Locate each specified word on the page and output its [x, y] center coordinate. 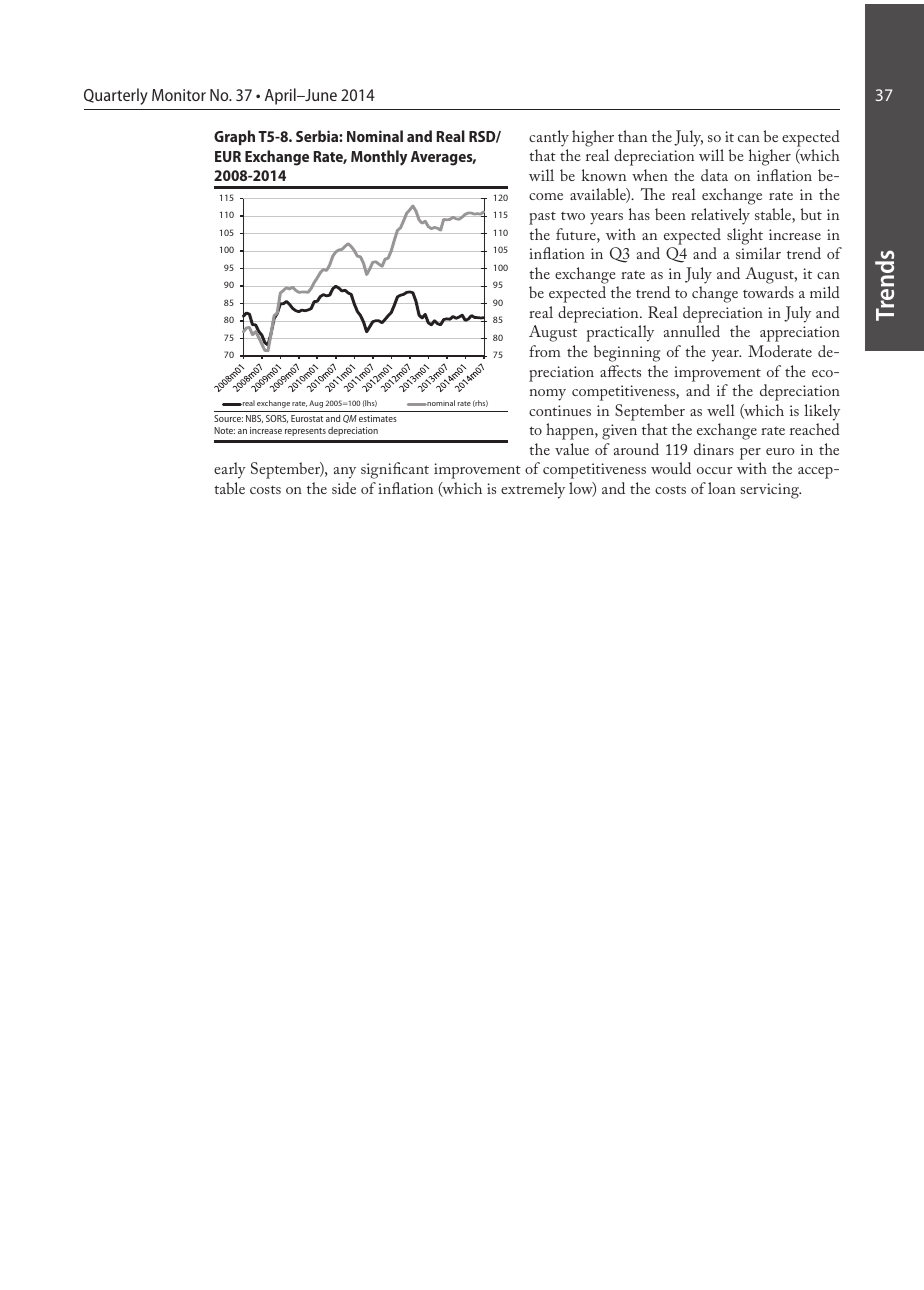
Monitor [179, 95]
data [714, 175]
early [230, 470]
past [542, 218]
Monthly [379, 158]
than [632, 136]
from [545, 351]
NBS [254, 419]
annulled [692, 331]
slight [745, 236]
